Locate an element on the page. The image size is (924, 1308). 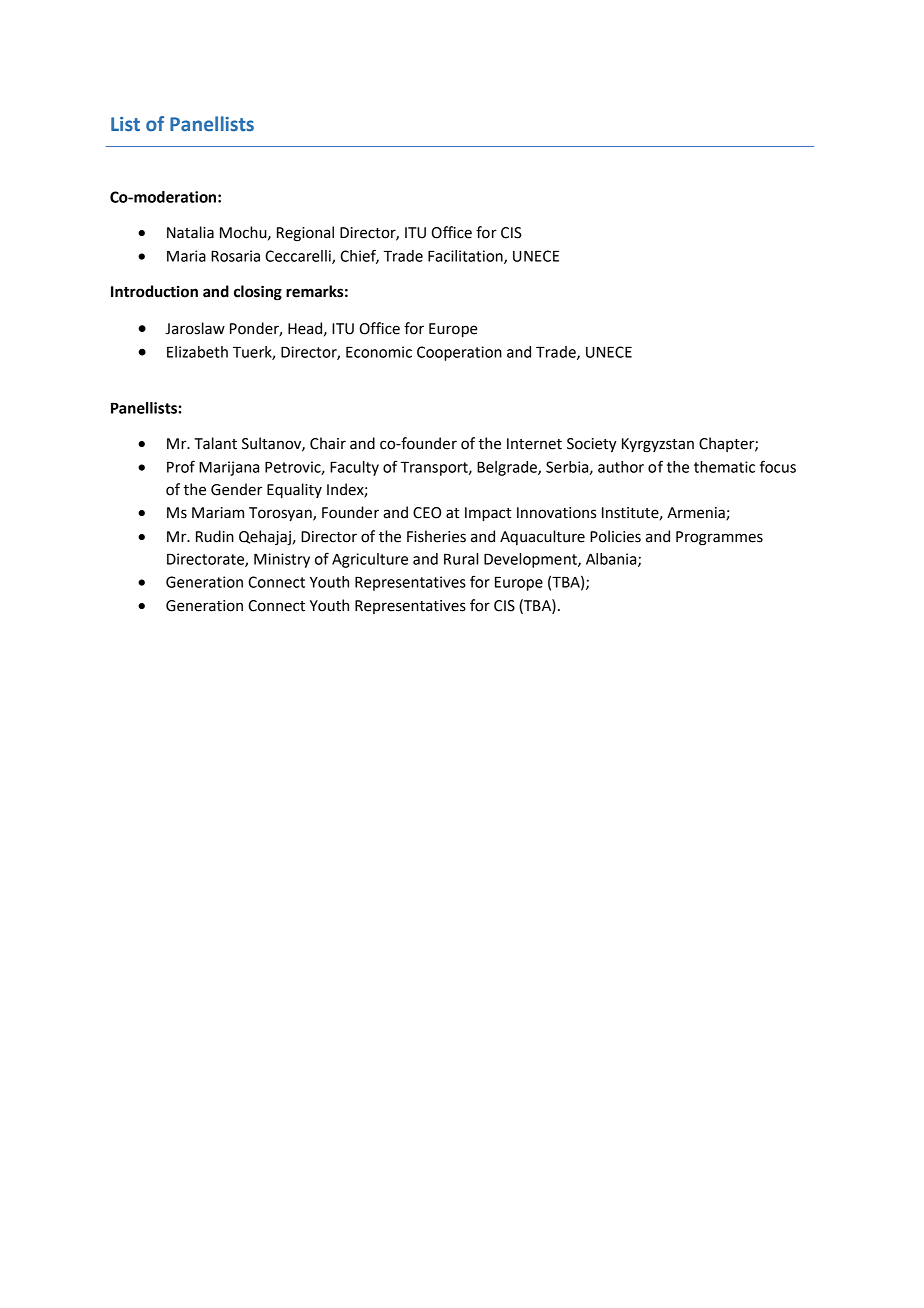
Economic is located at coordinates (379, 352).
